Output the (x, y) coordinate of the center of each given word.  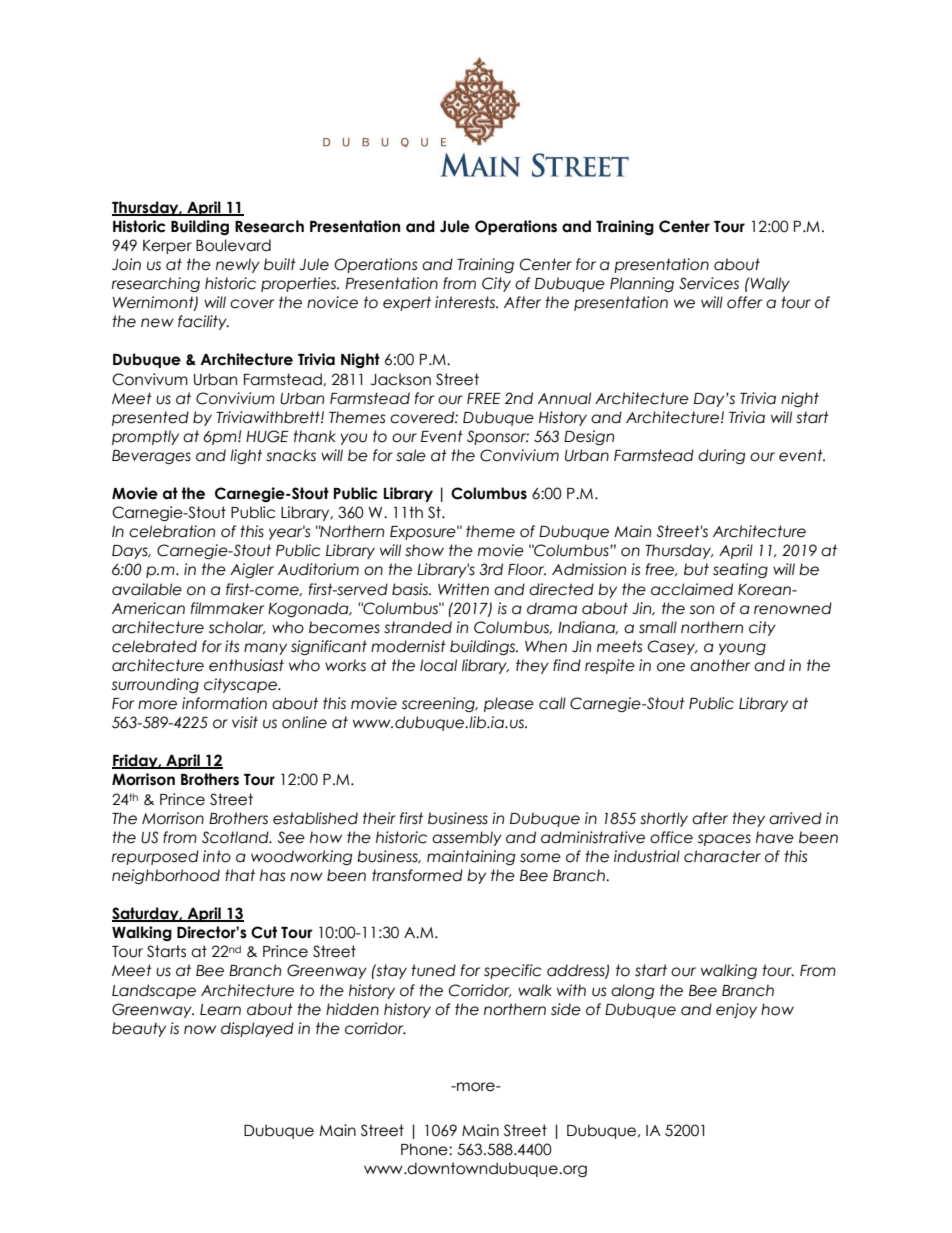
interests (466, 302)
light (246, 456)
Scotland (236, 837)
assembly (467, 838)
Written (463, 589)
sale (411, 455)
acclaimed (692, 589)
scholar (237, 628)
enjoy (736, 1010)
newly (238, 265)
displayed (257, 1029)
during (721, 456)
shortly (664, 819)
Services (709, 283)
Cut (264, 932)
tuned (433, 970)
